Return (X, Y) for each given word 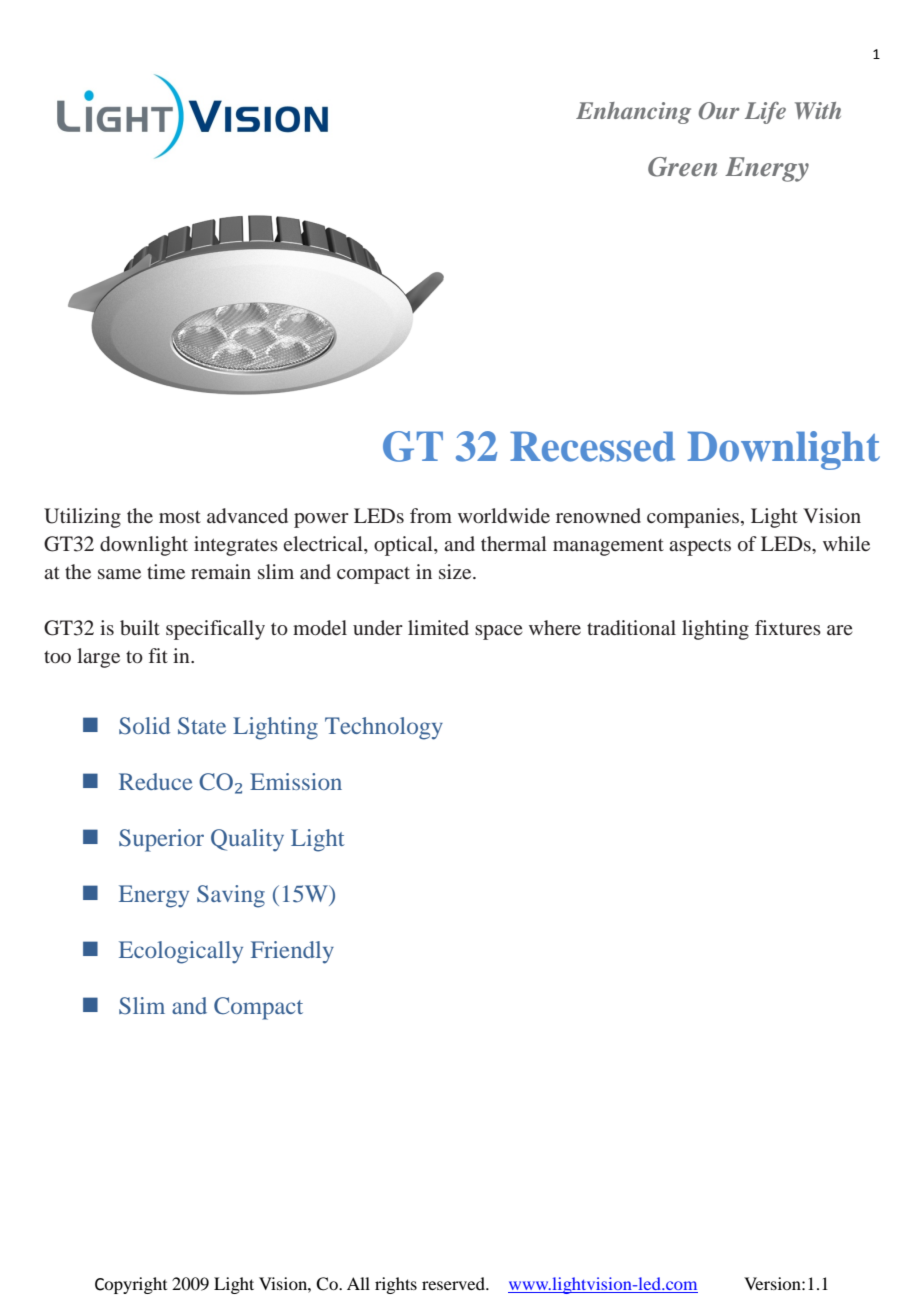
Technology (384, 728)
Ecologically (181, 952)
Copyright (131, 1285)
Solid (144, 726)
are (840, 630)
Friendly (292, 952)
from (431, 515)
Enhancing (633, 113)
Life (765, 112)
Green (682, 167)
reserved (455, 1283)
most (180, 517)
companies (693, 518)
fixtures (788, 627)
